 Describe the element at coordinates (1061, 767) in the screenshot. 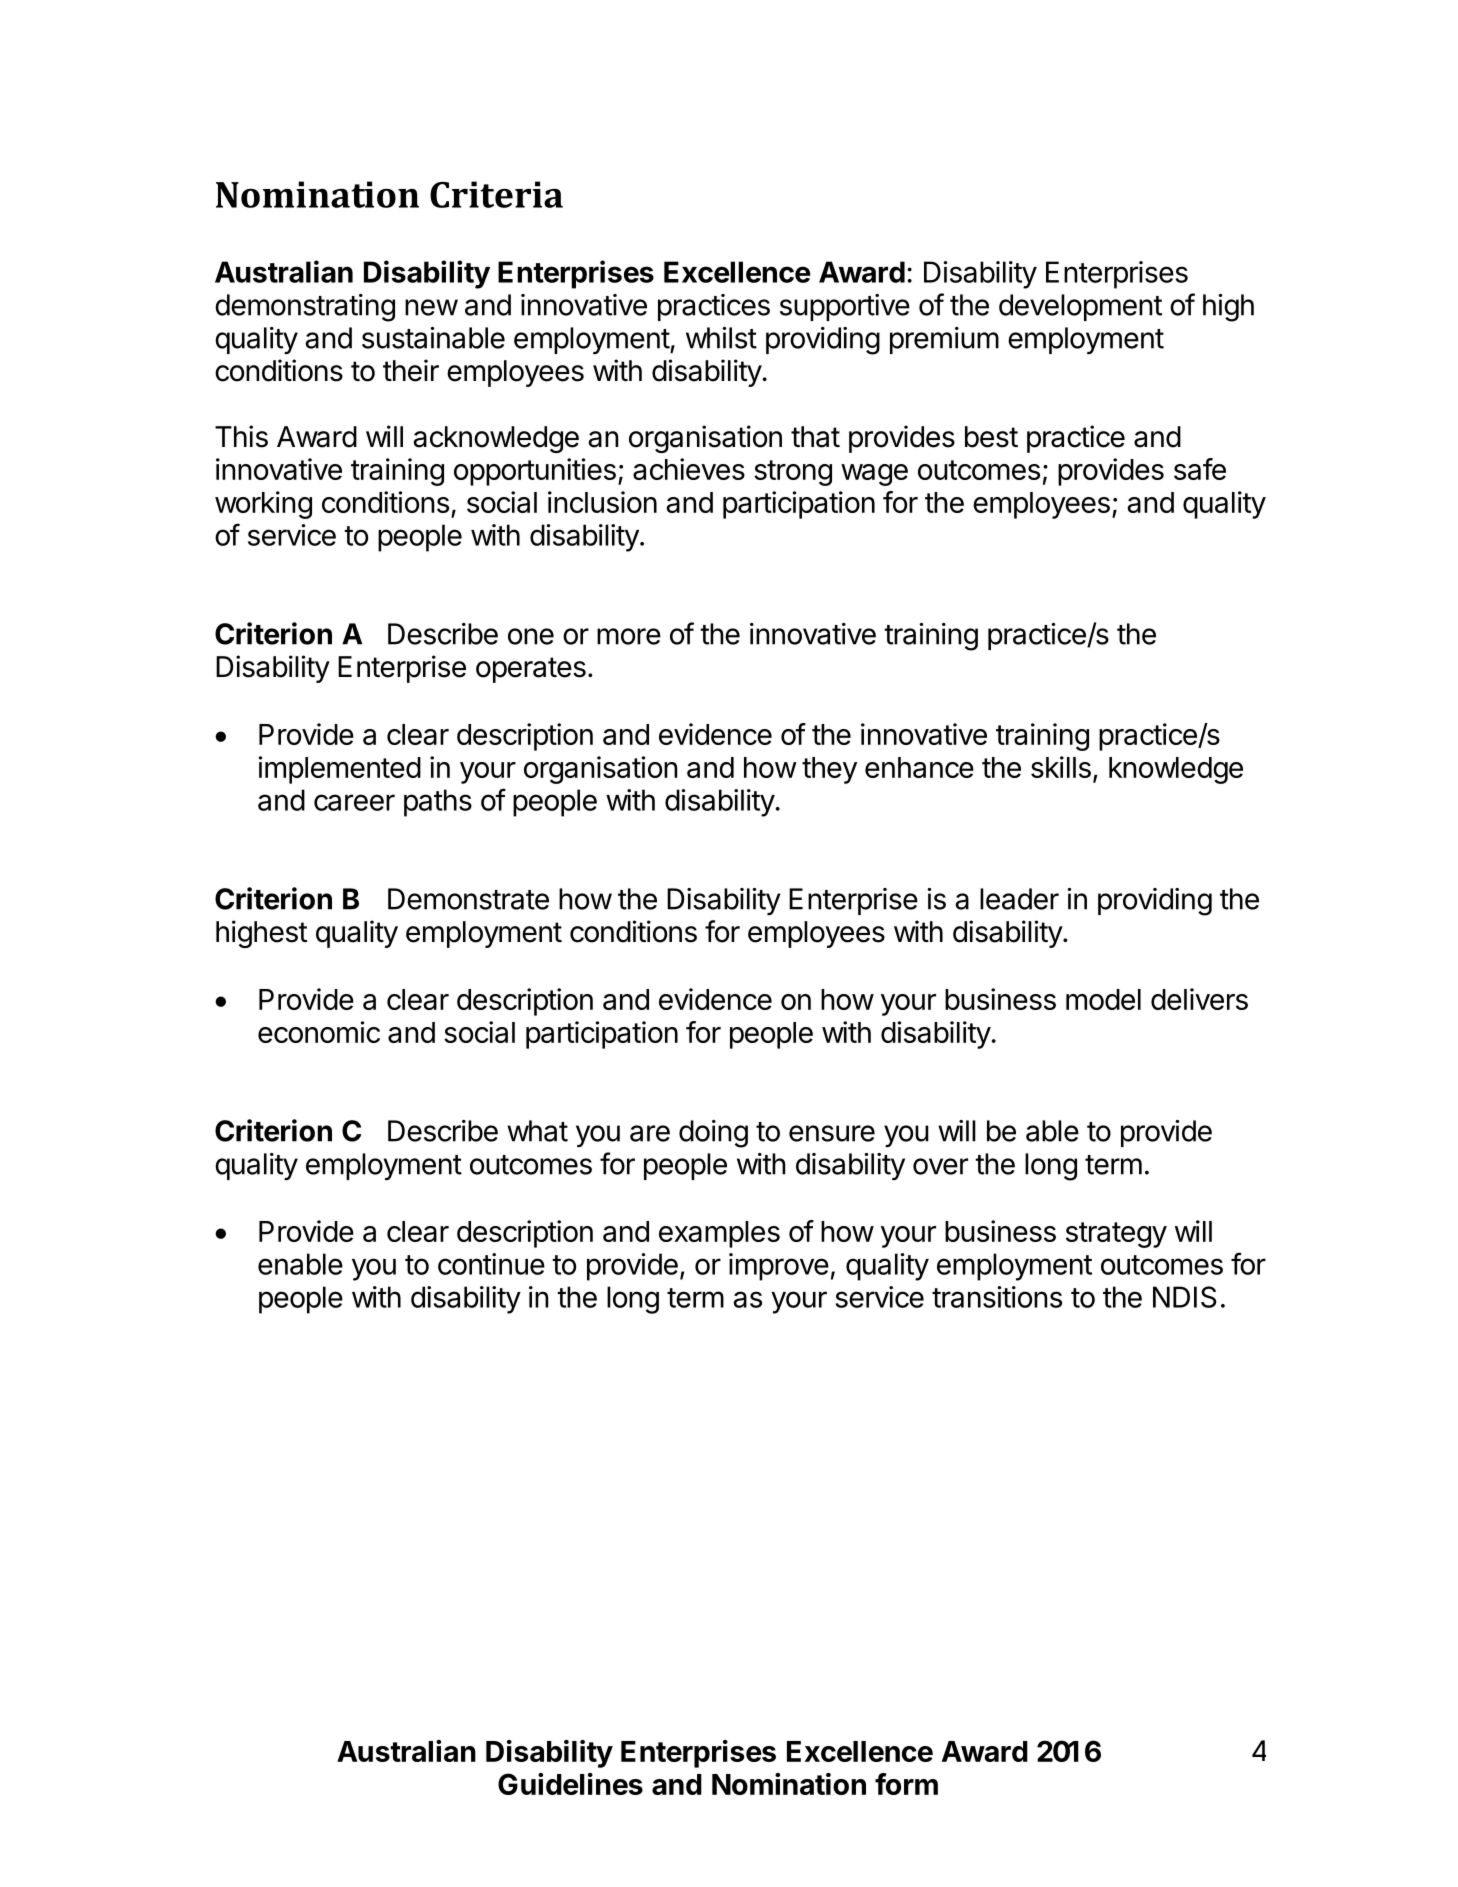

I see `skills` at that location.
